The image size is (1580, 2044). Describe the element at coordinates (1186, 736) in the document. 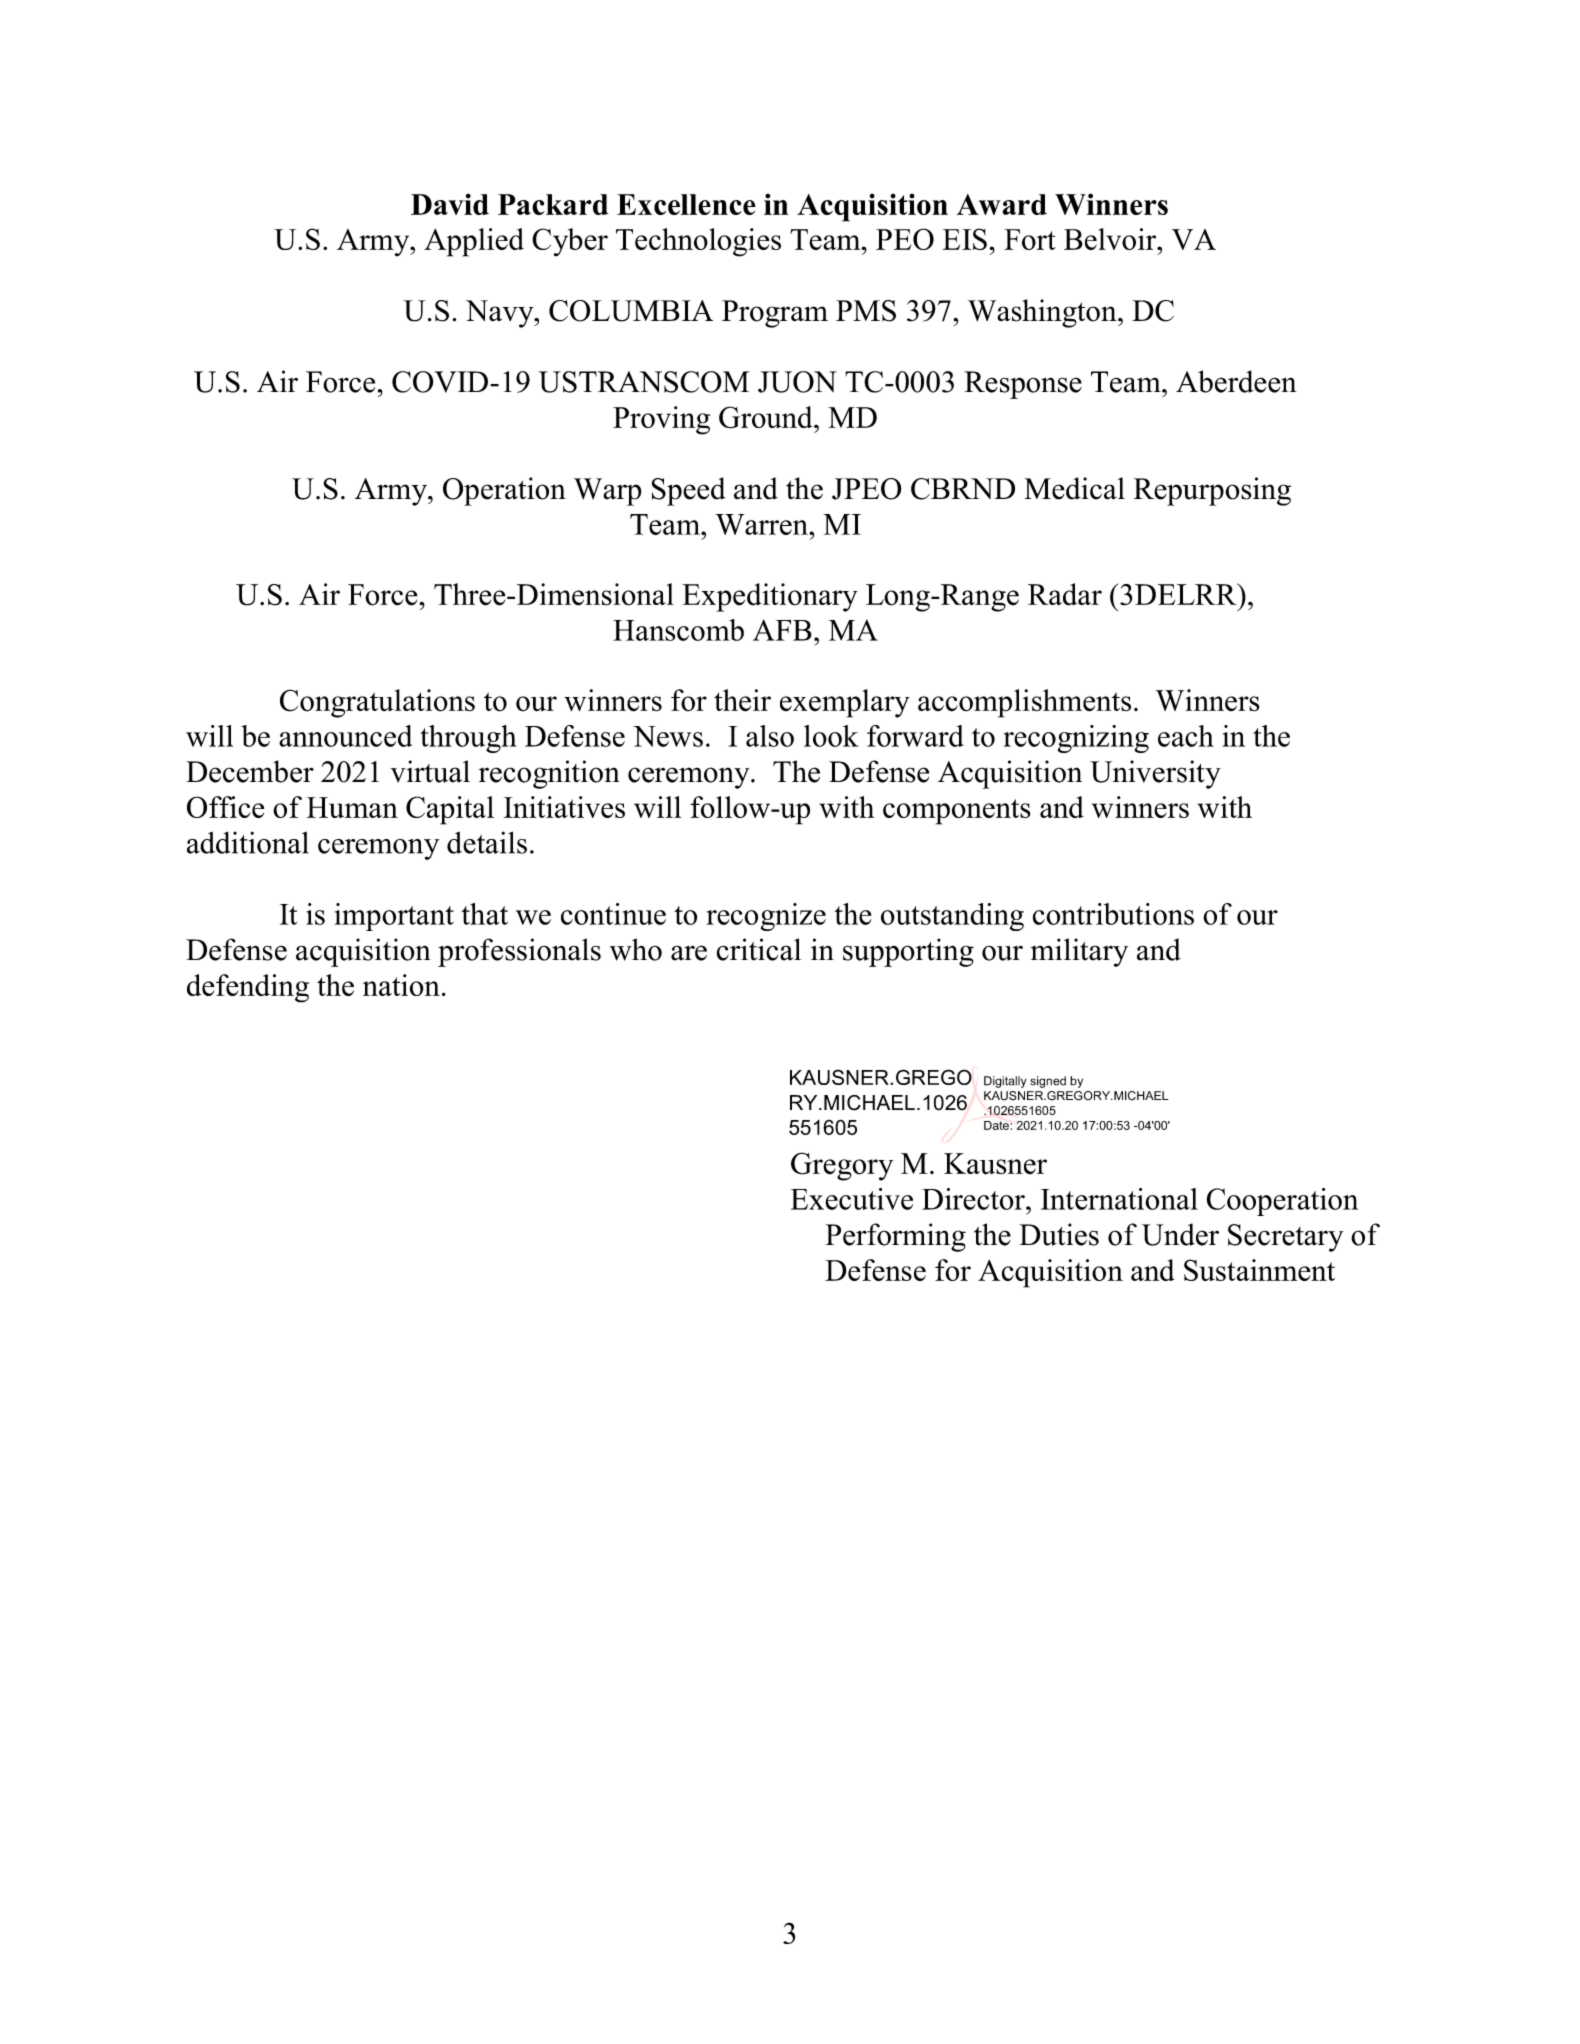

I see `each` at that location.
